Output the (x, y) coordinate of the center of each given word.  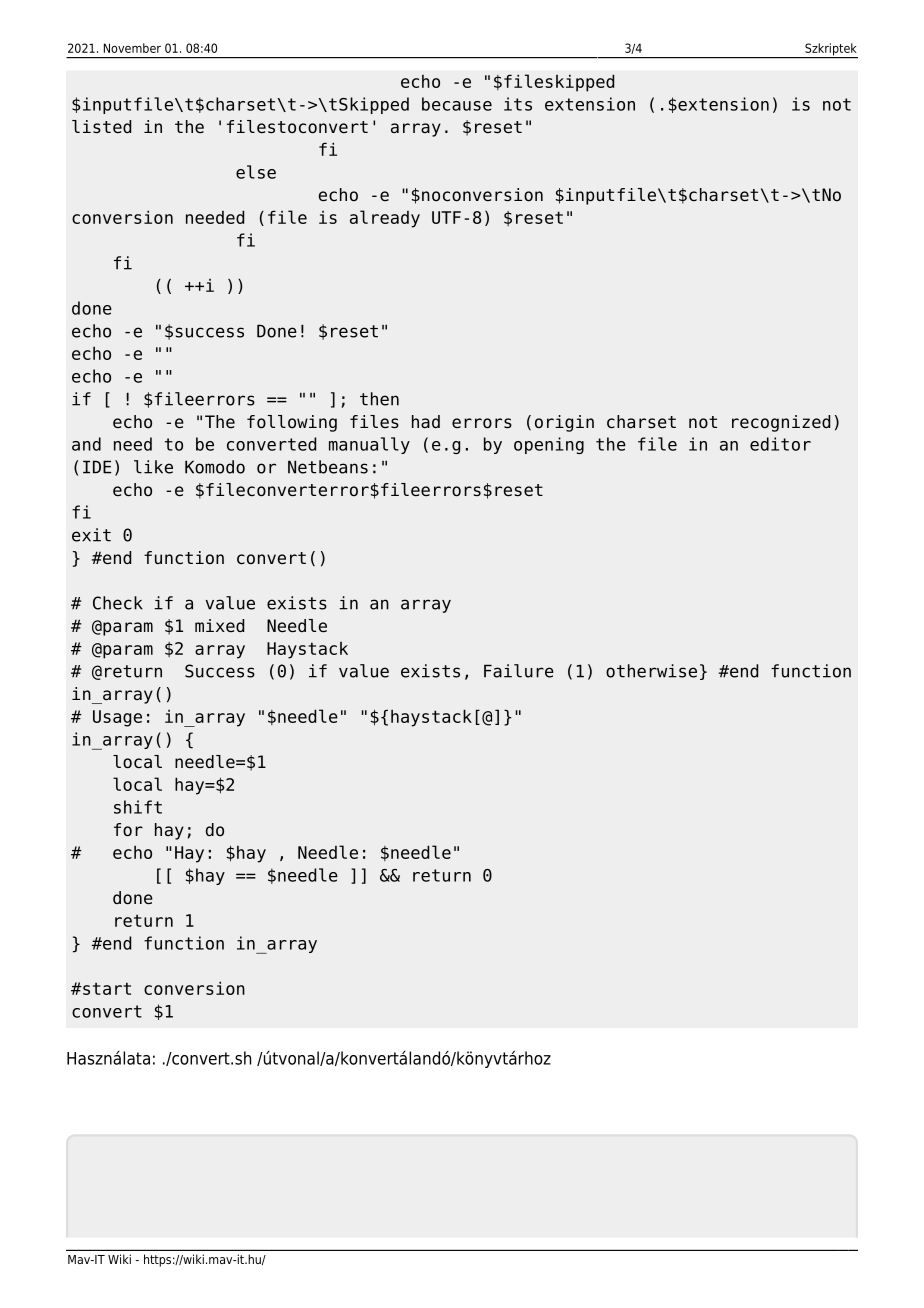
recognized (781, 423)
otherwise (651, 671)
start (106, 988)
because (457, 104)
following (292, 423)
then (379, 399)
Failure (519, 671)
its (518, 104)
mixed (219, 626)
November (132, 48)
